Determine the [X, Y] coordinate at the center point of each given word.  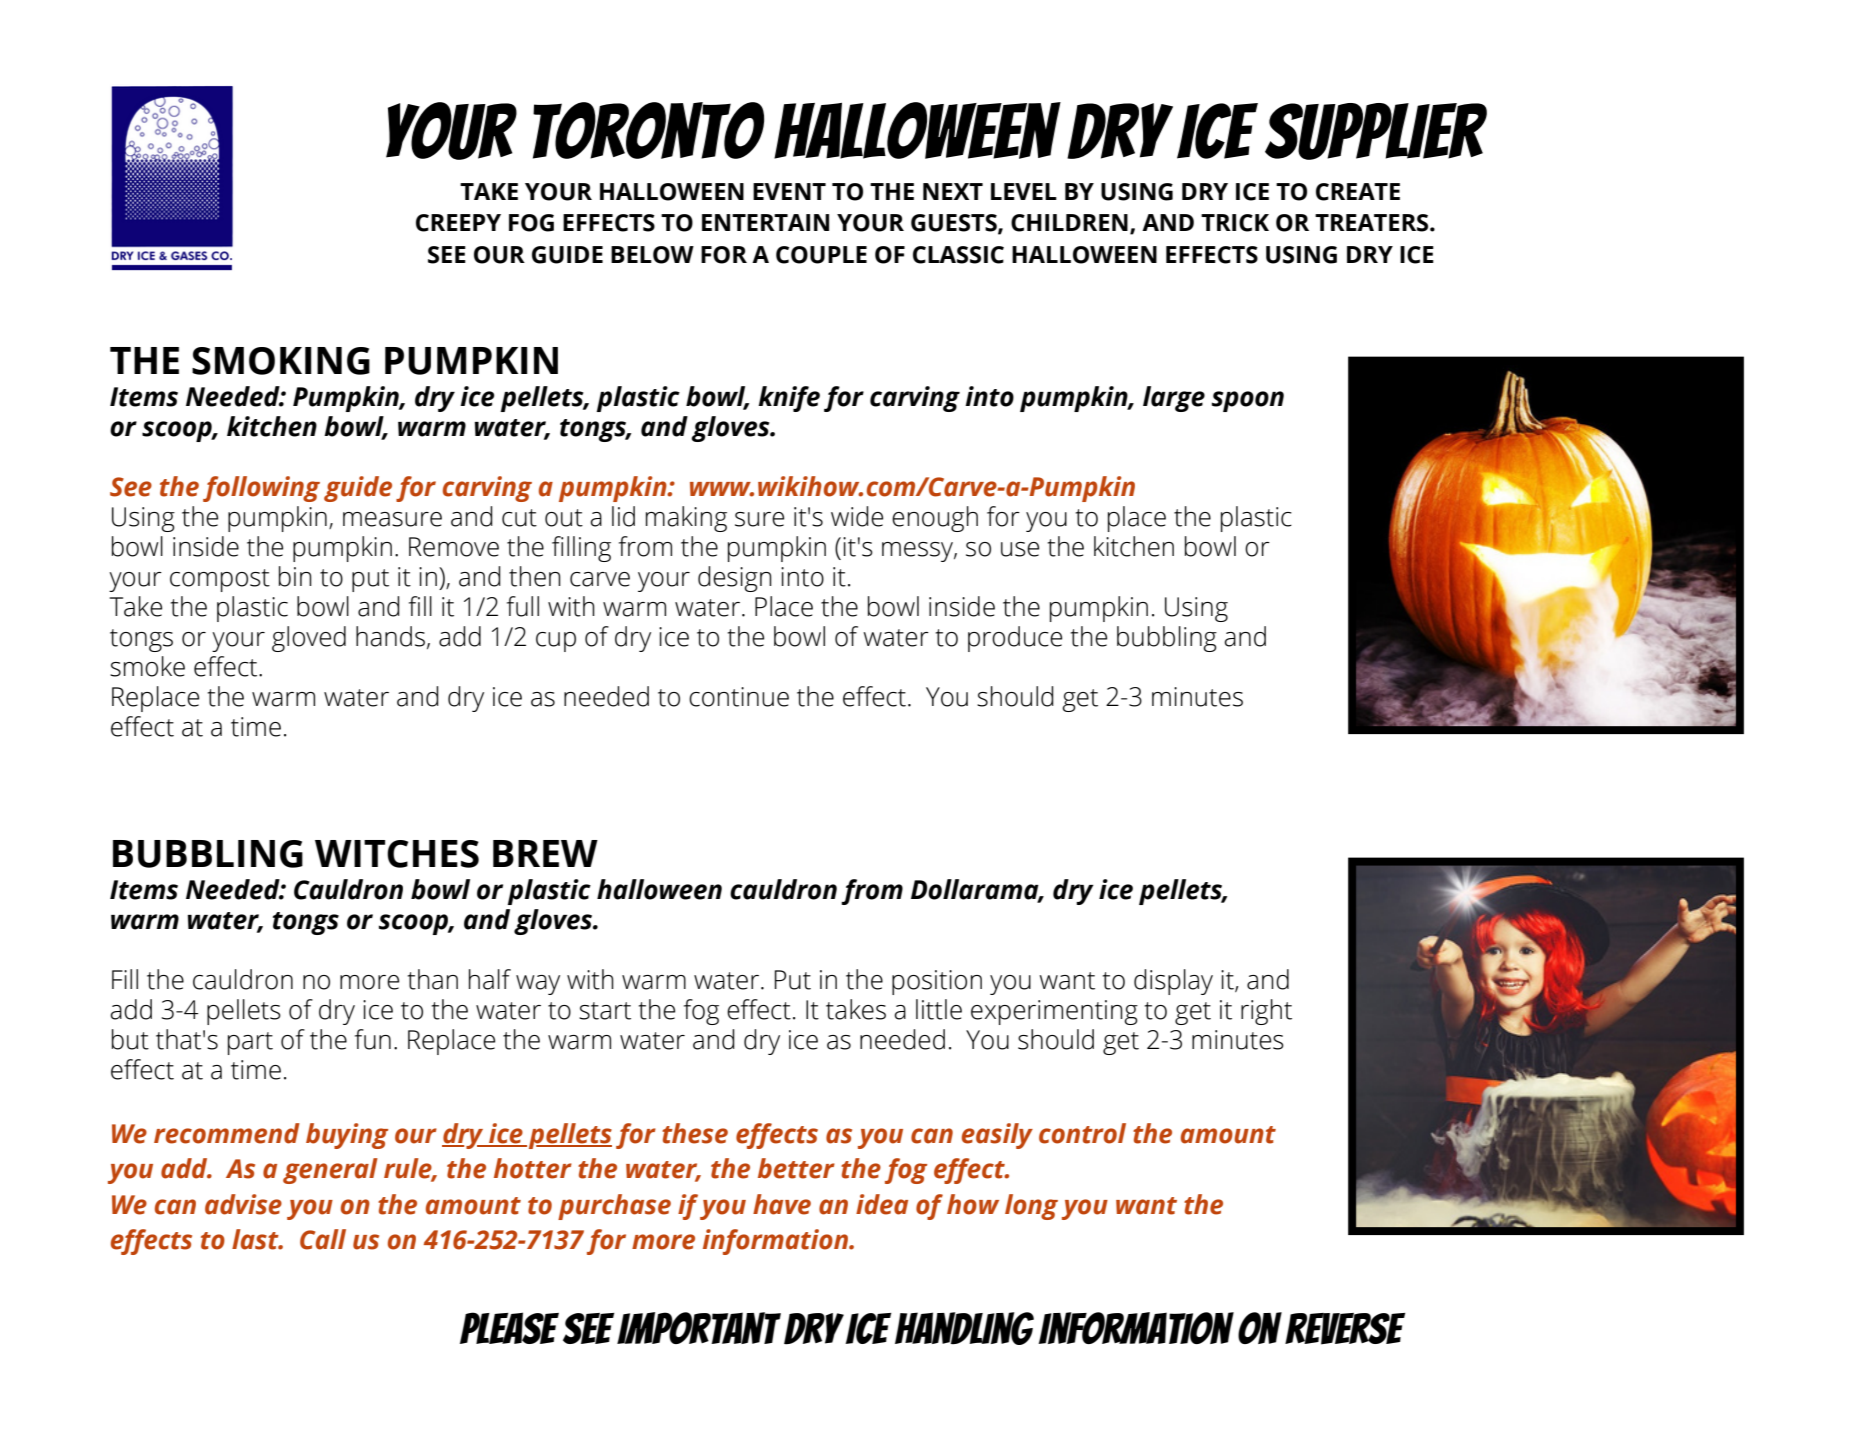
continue [739, 697]
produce [1015, 639]
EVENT [789, 191]
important [699, 1328]
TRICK [1235, 223]
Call [323, 1239]
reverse [1345, 1329]
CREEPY [458, 223]
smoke [147, 666]
